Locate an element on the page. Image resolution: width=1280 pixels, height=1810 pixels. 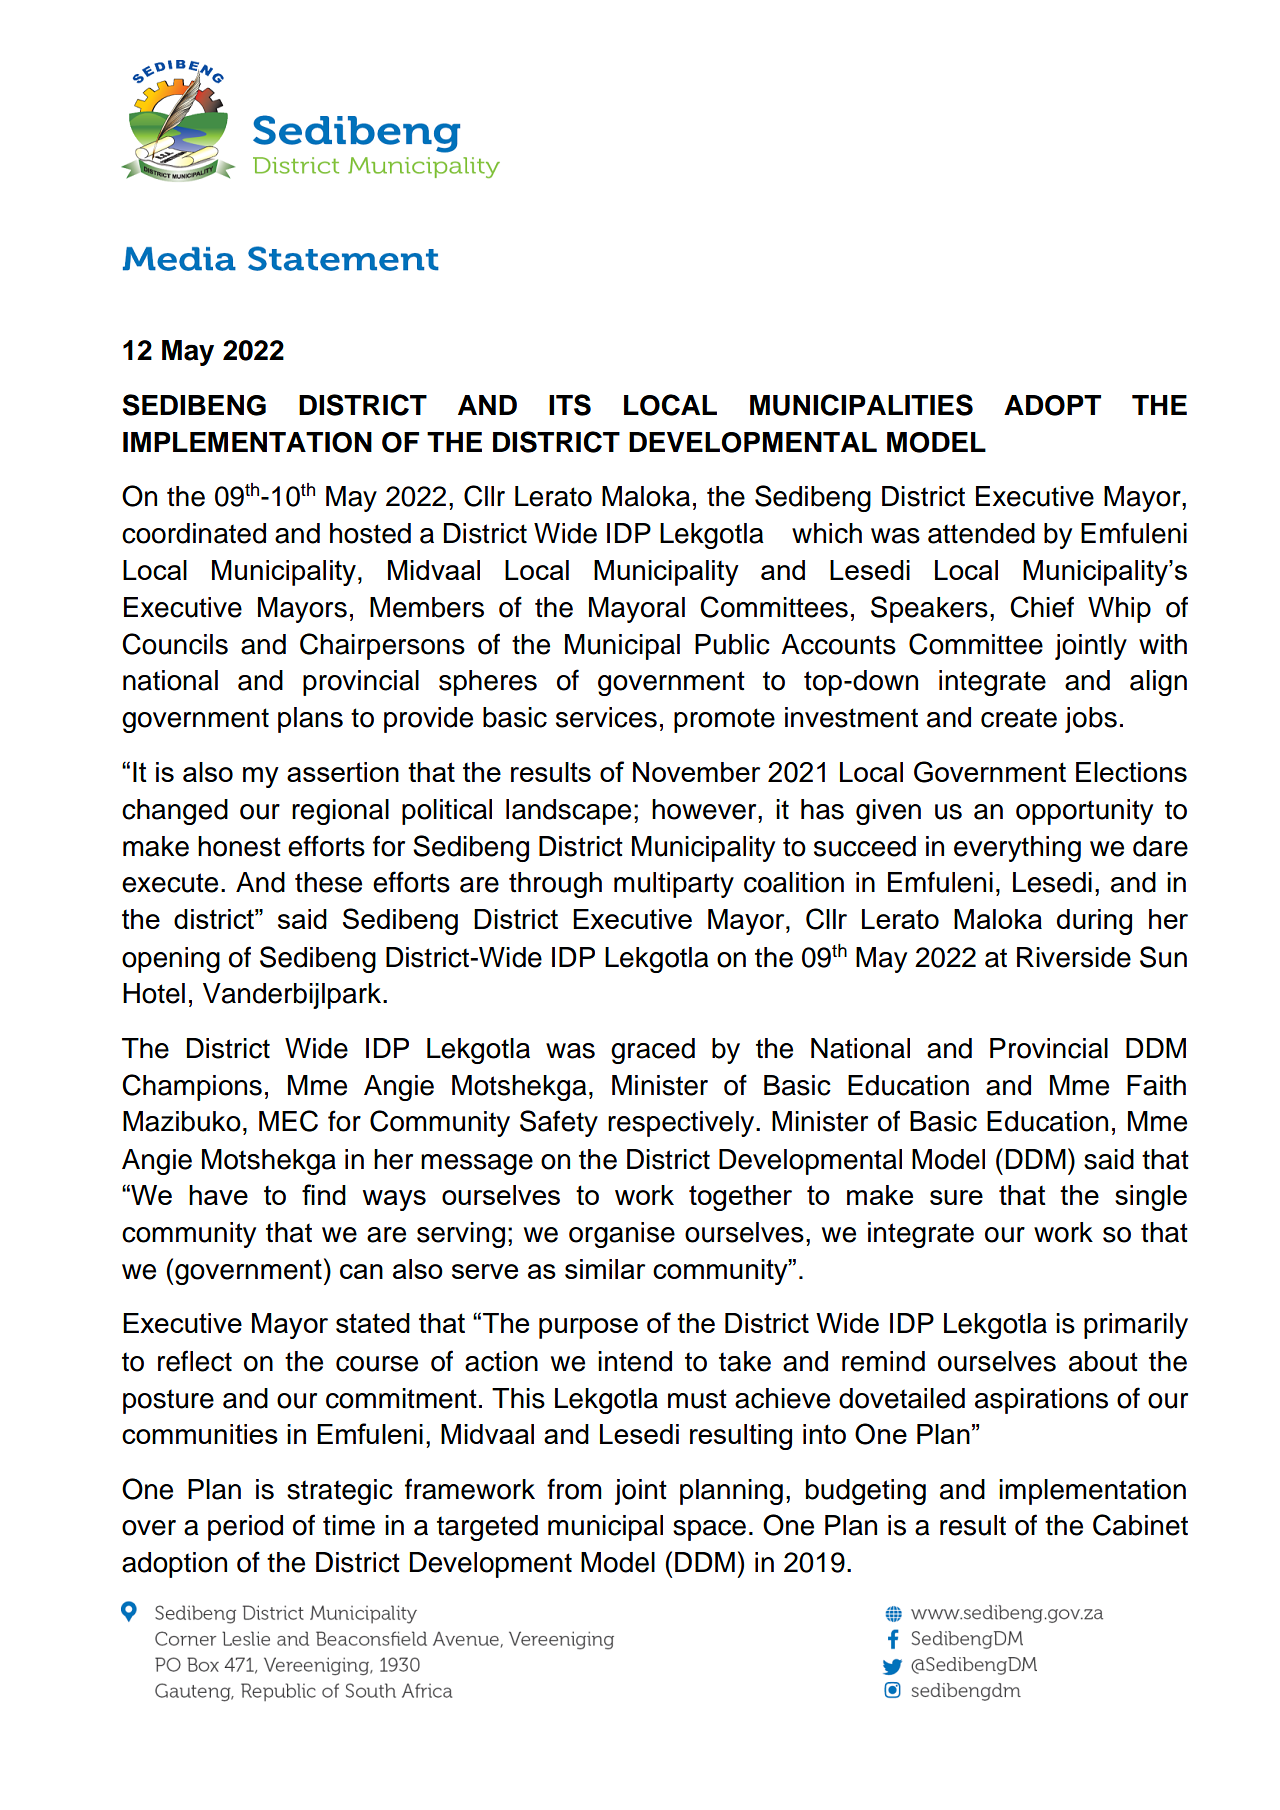
space is located at coordinates (709, 1530).
